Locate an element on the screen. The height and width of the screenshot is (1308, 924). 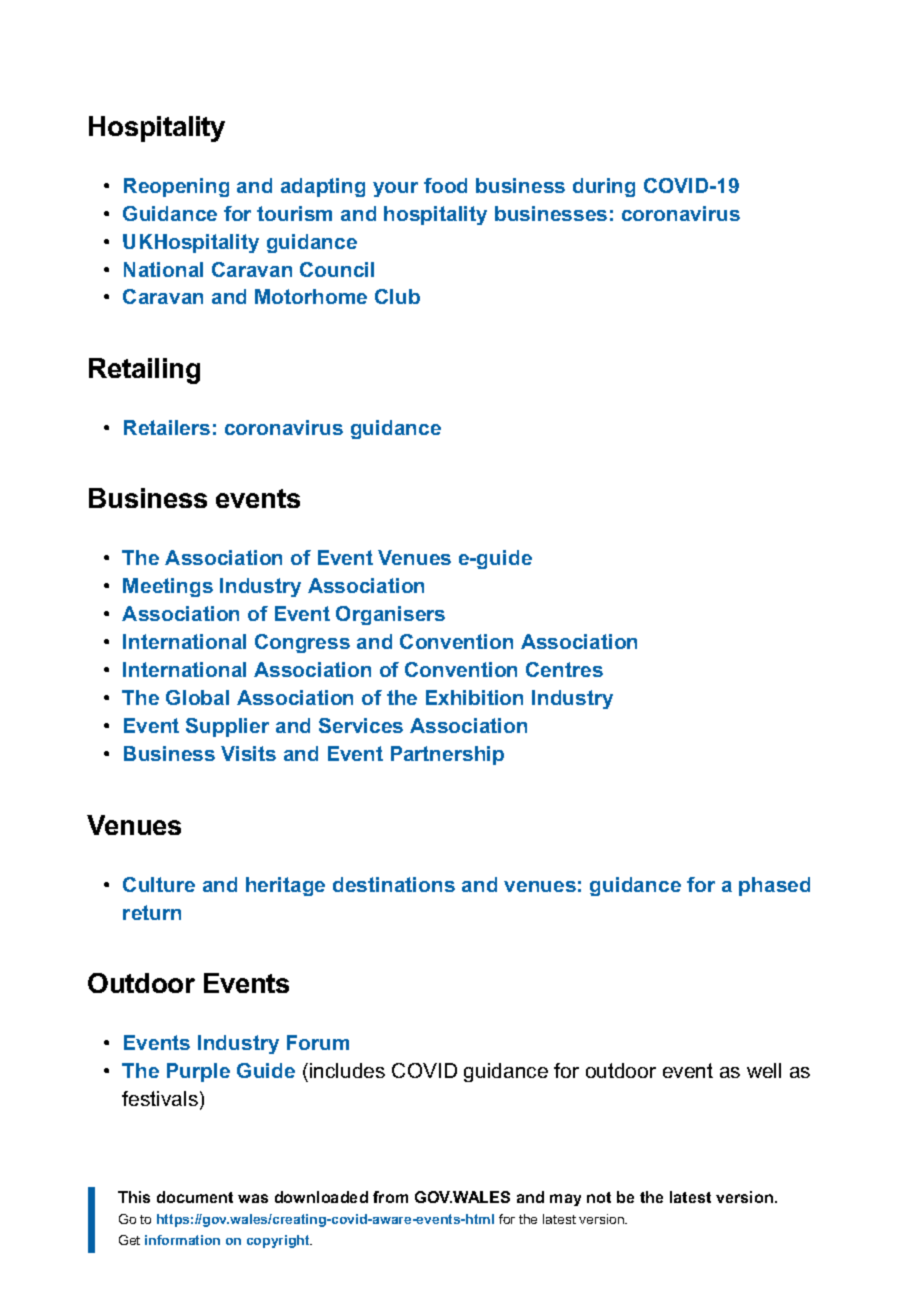
Reopening is located at coordinates (176, 187).
